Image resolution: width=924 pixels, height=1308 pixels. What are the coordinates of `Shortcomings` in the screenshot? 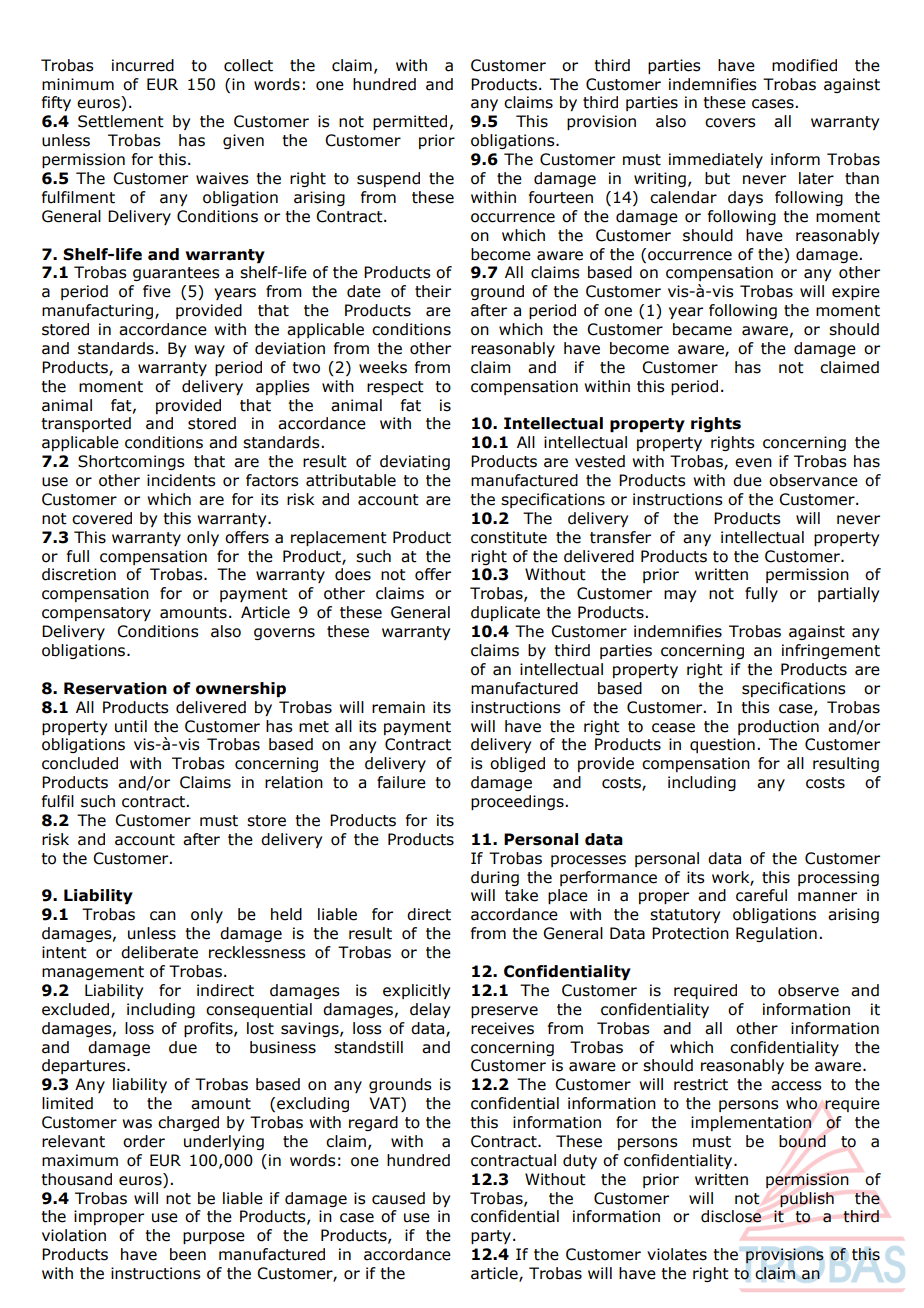 It's located at (131, 462).
